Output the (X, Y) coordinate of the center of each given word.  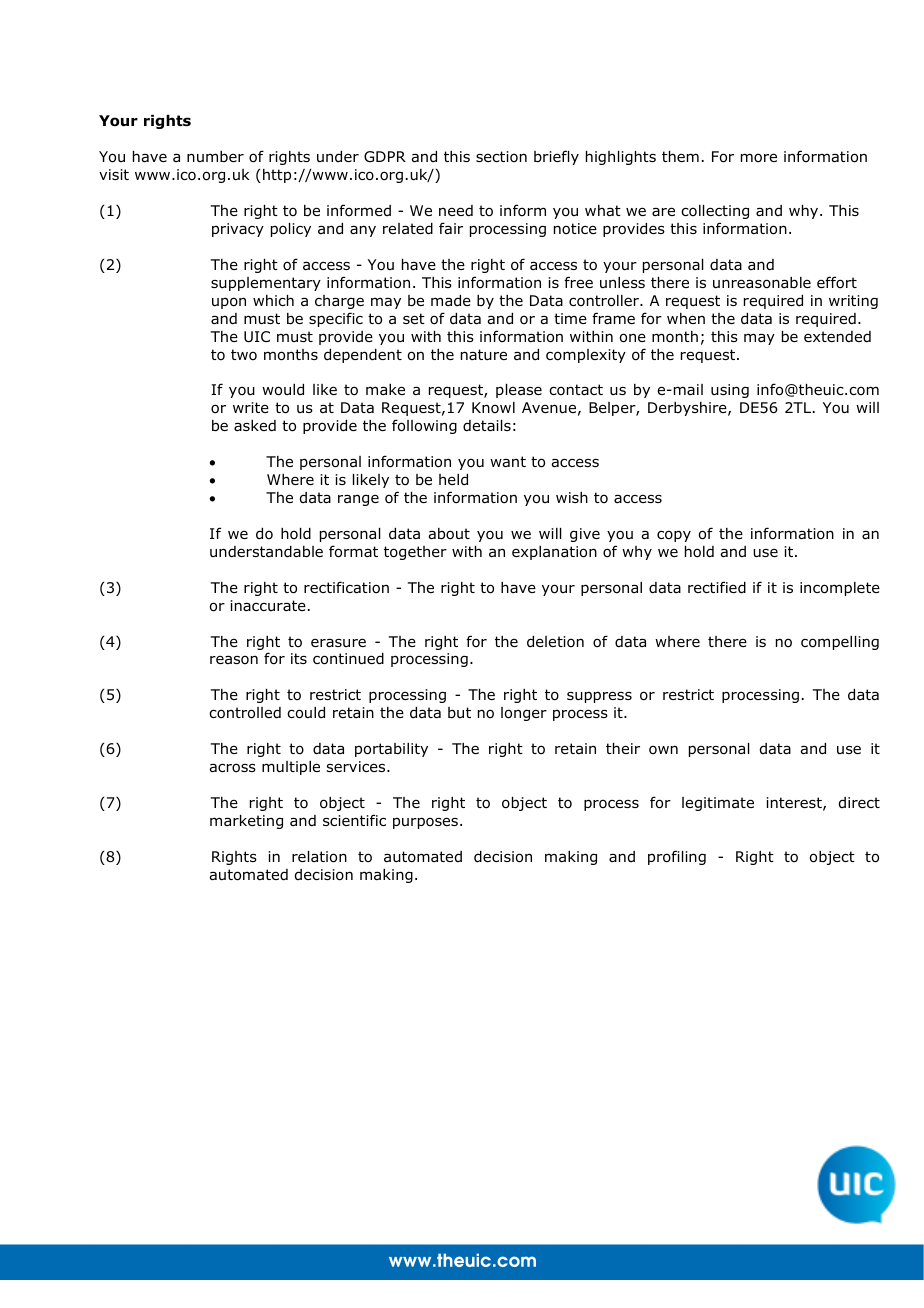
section (501, 156)
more (759, 158)
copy (674, 536)
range (358, 500)
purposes (427, 823)
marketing (246, 822)
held (453, 480)
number (215, 156)
